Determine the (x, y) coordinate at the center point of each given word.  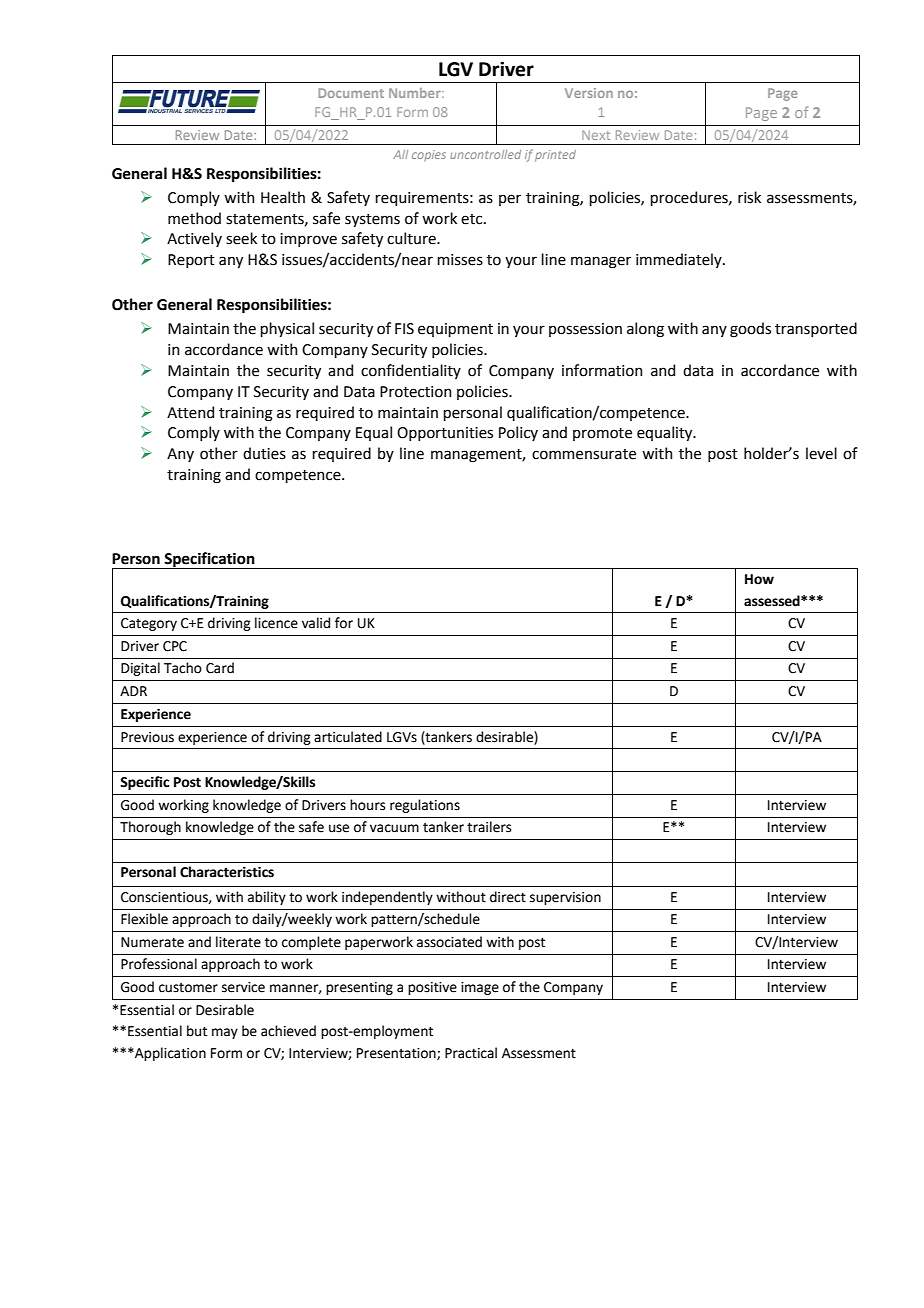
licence (276, 623)
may (225, 1033)
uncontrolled (485, 154)
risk (749, 197)
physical (287, 329)
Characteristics (227, 872)
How (759, 579)
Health (283, 197)
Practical (471, 1053)
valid (316, 623)
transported (816, 329)
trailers (489, 827)
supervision (565, 898)
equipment (455, 330)
